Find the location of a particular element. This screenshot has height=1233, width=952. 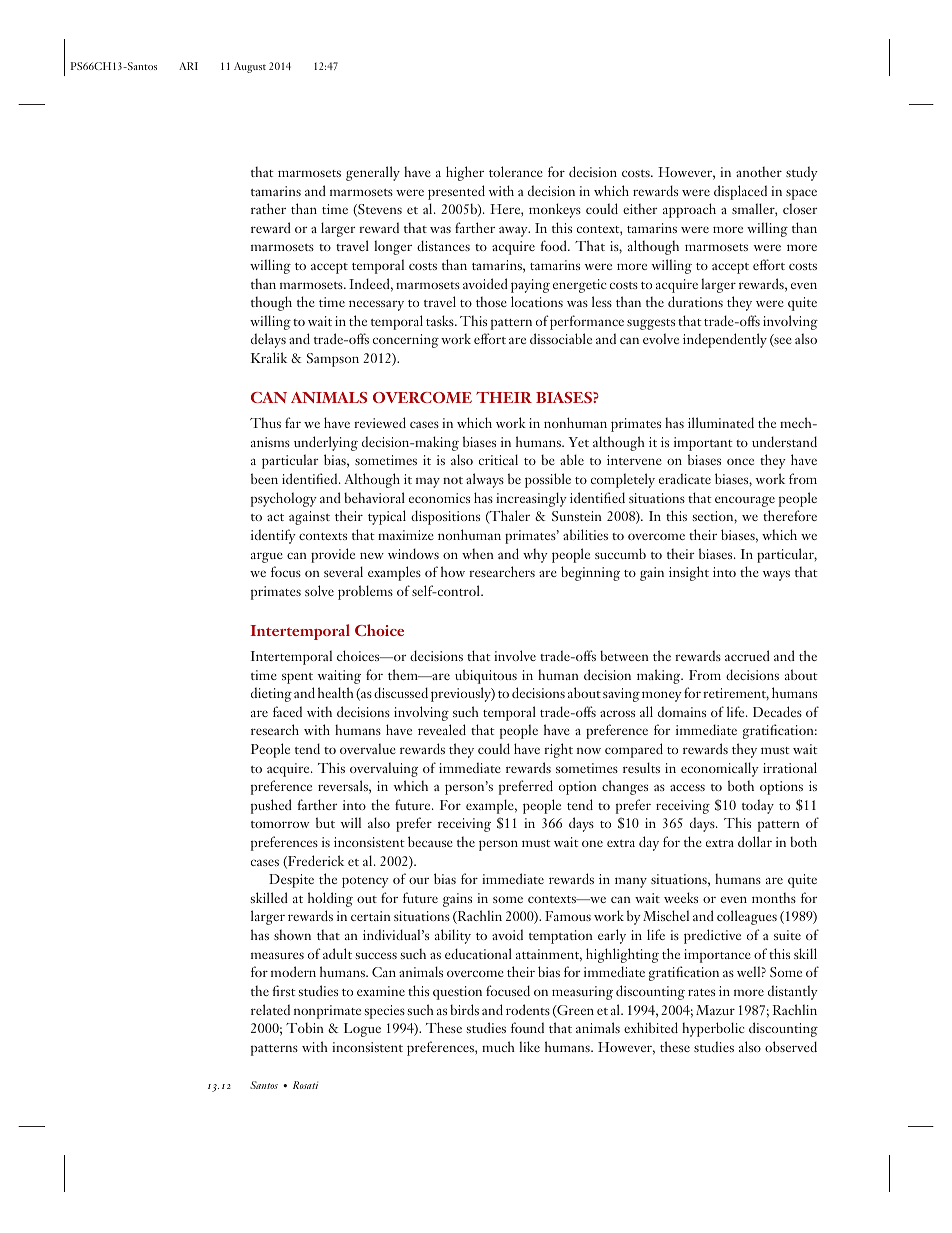

another is located at coordinates (759, 171).
